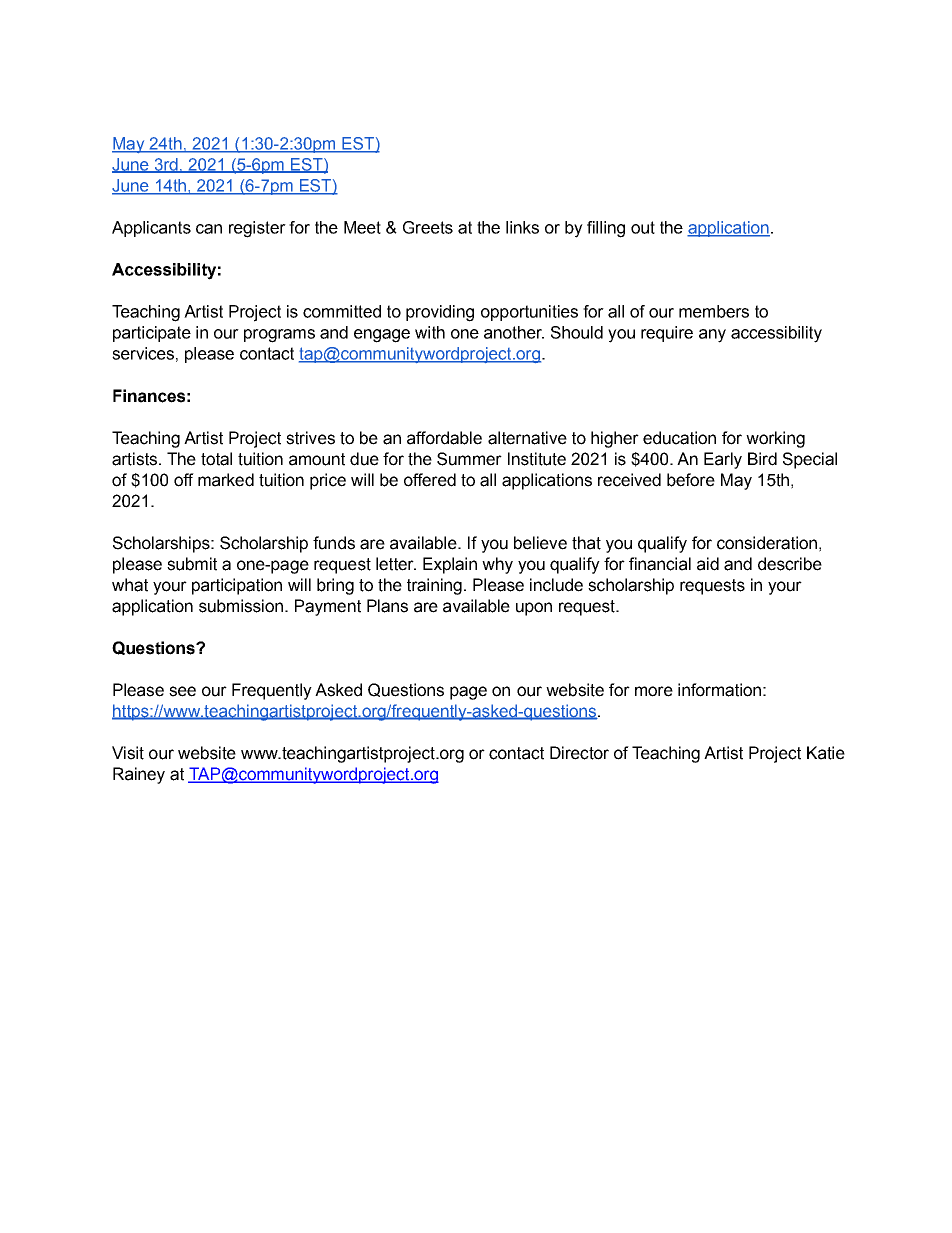 The height and width of the screenshot is (1233, 952). What do you see at coordinates (216, 459) in the screenshot?
I see `total` at bounding box center [216, 459].
